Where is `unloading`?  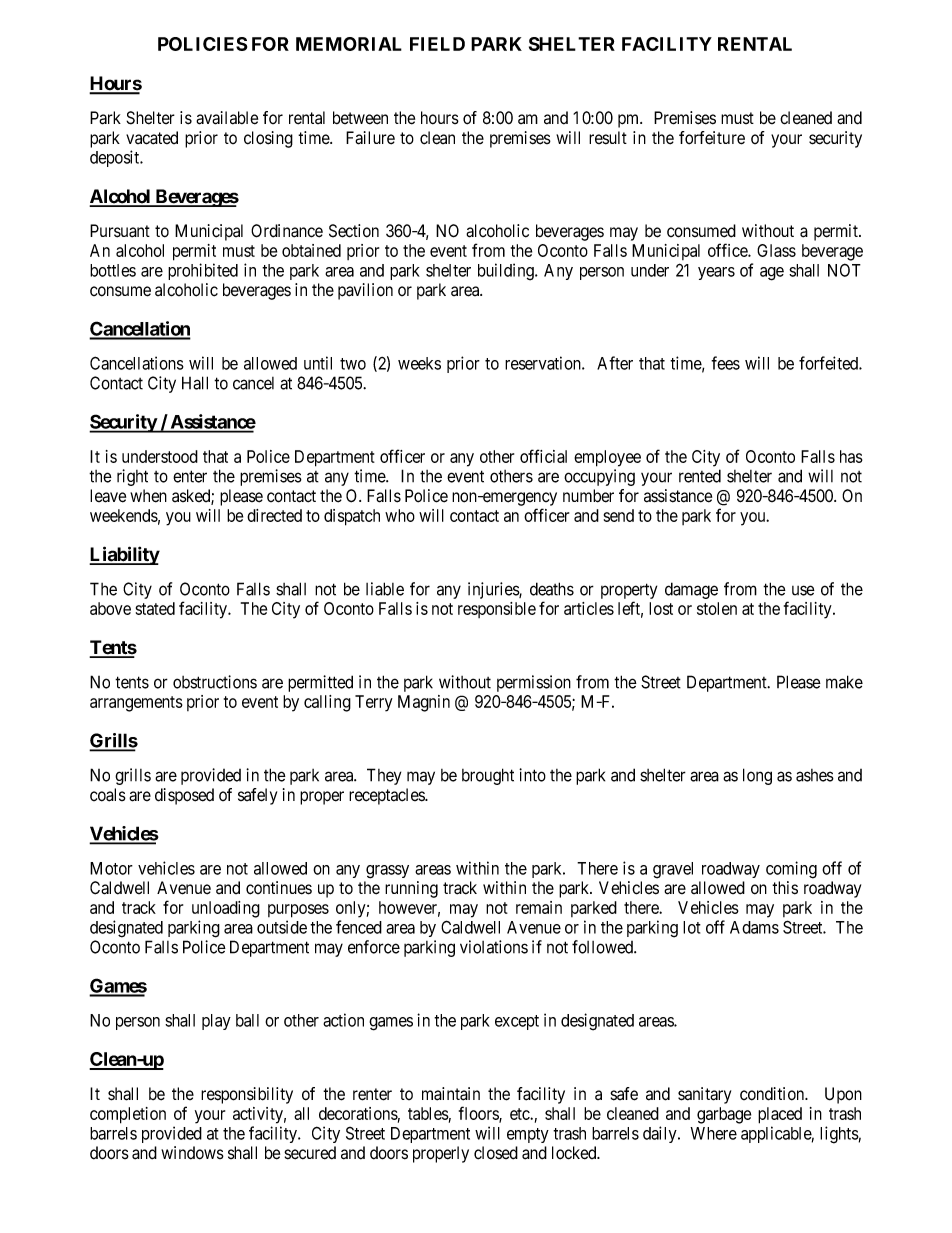 unloading is located at coordinates (226, 909).
